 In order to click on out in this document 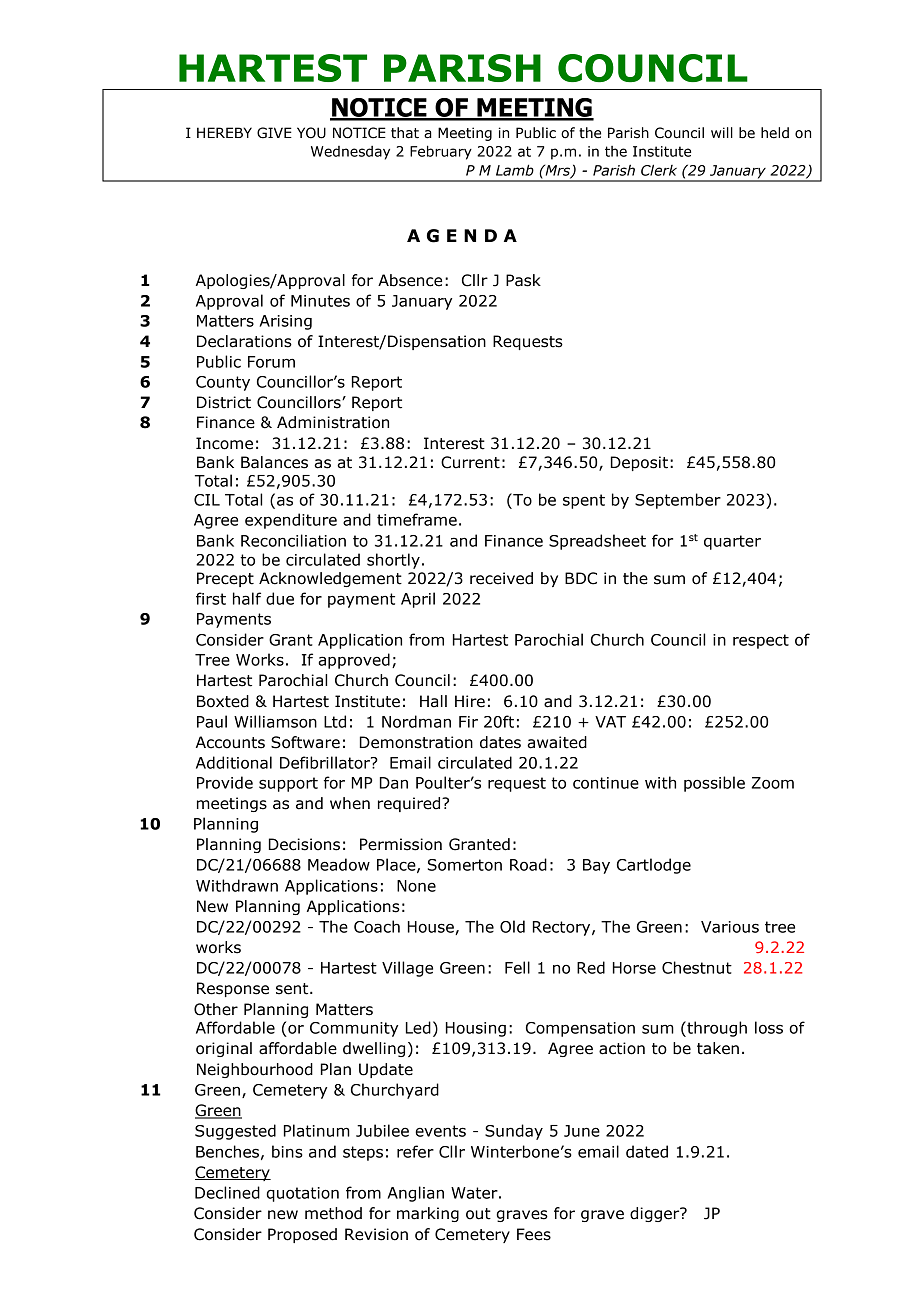, I will do `click(478, 1214)`.
